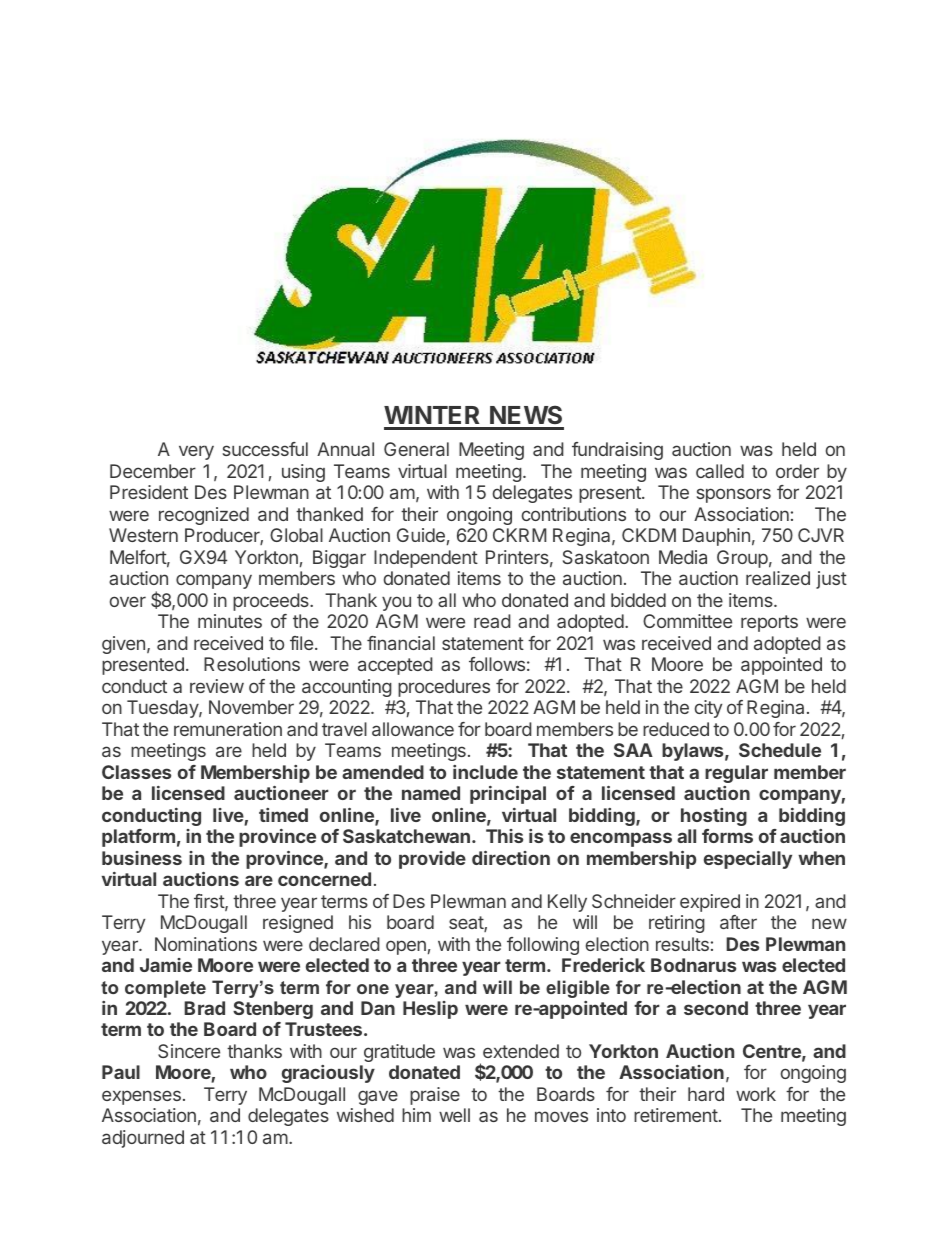  What do you see at coordinates (720, 471) in the screenshot?
I see `called` at bounding box center [720, 471].
